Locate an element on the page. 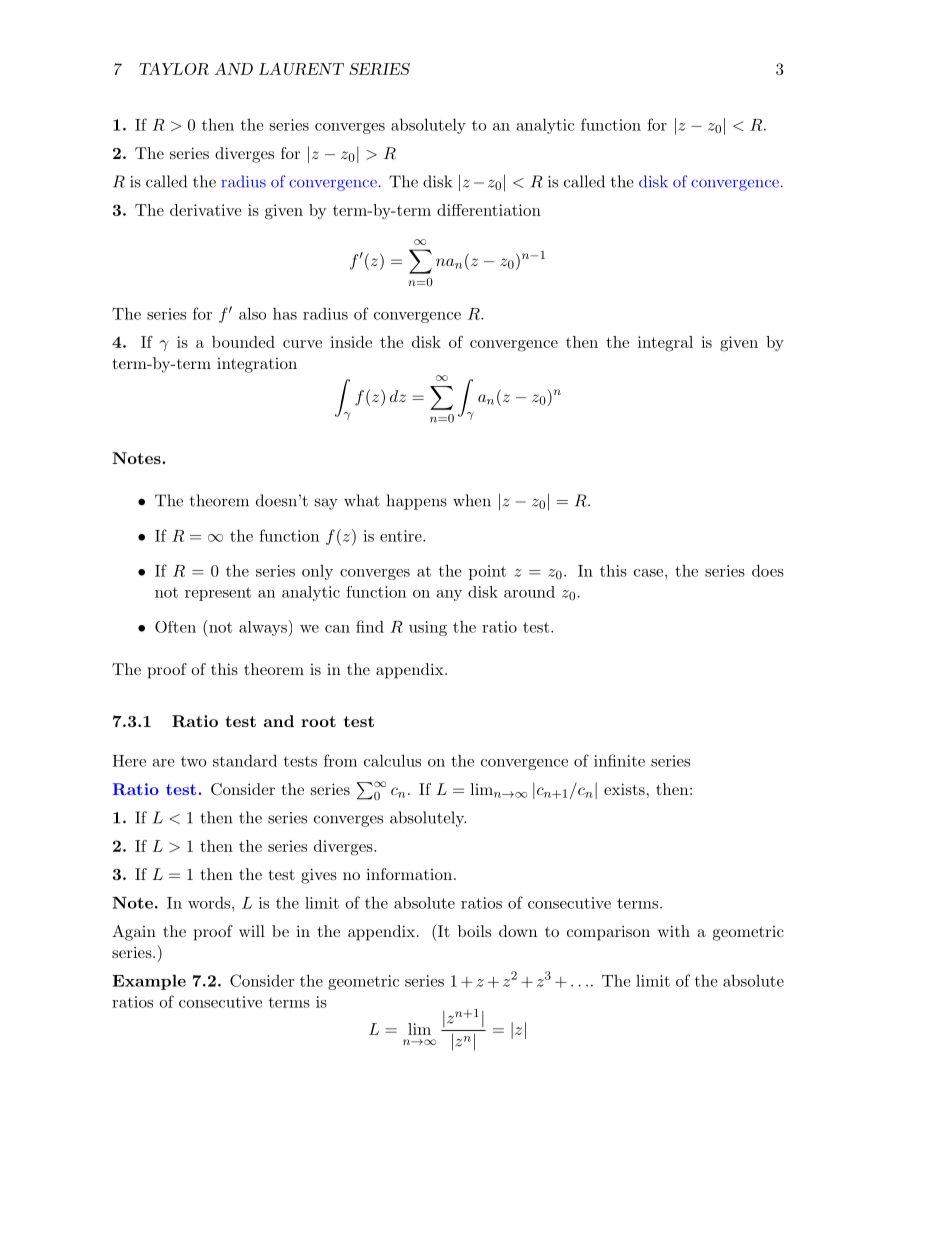  calculus is located at coordinates (392, 760).
